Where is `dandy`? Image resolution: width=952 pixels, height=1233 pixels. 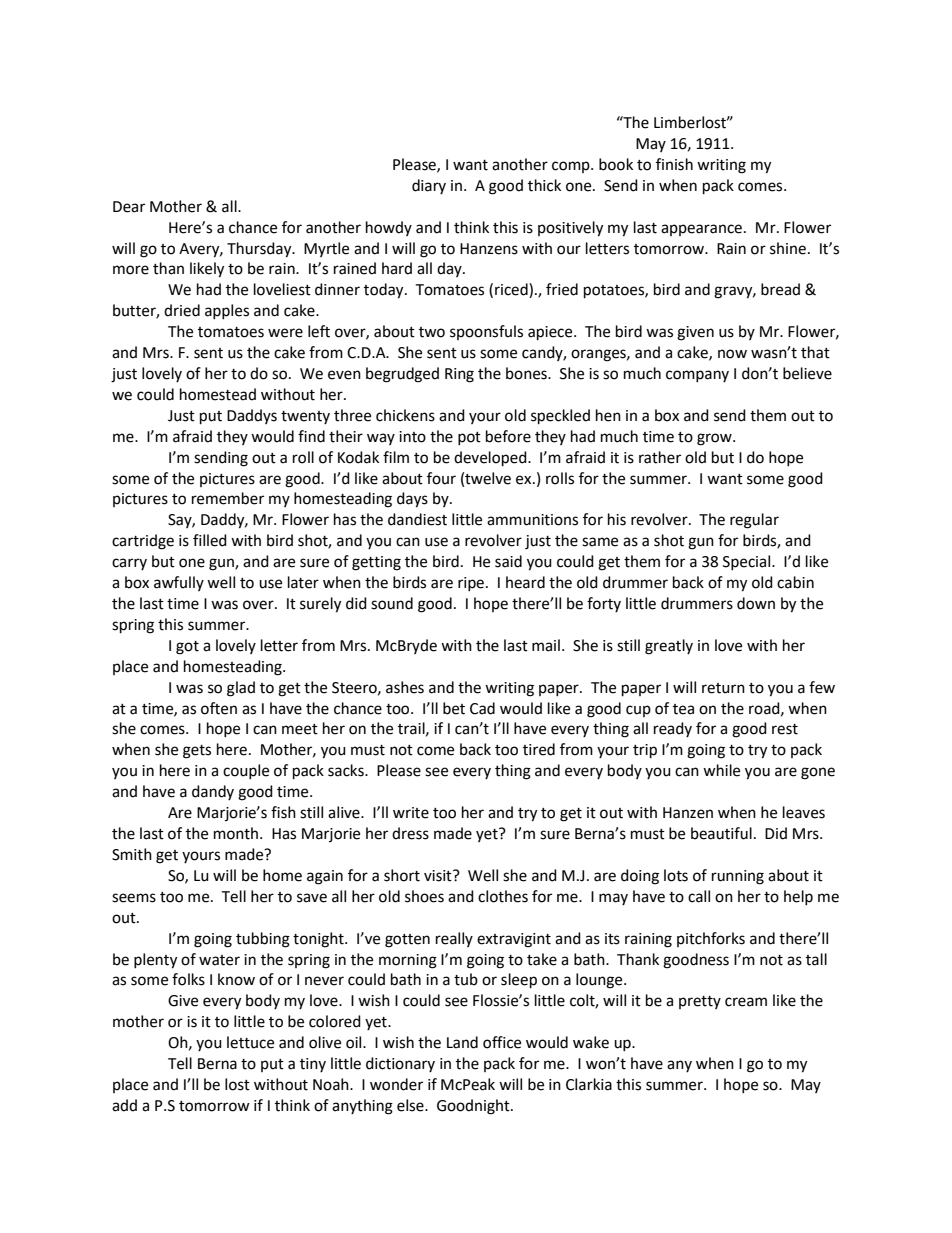 dandy is located at coordinates (213, 792).
